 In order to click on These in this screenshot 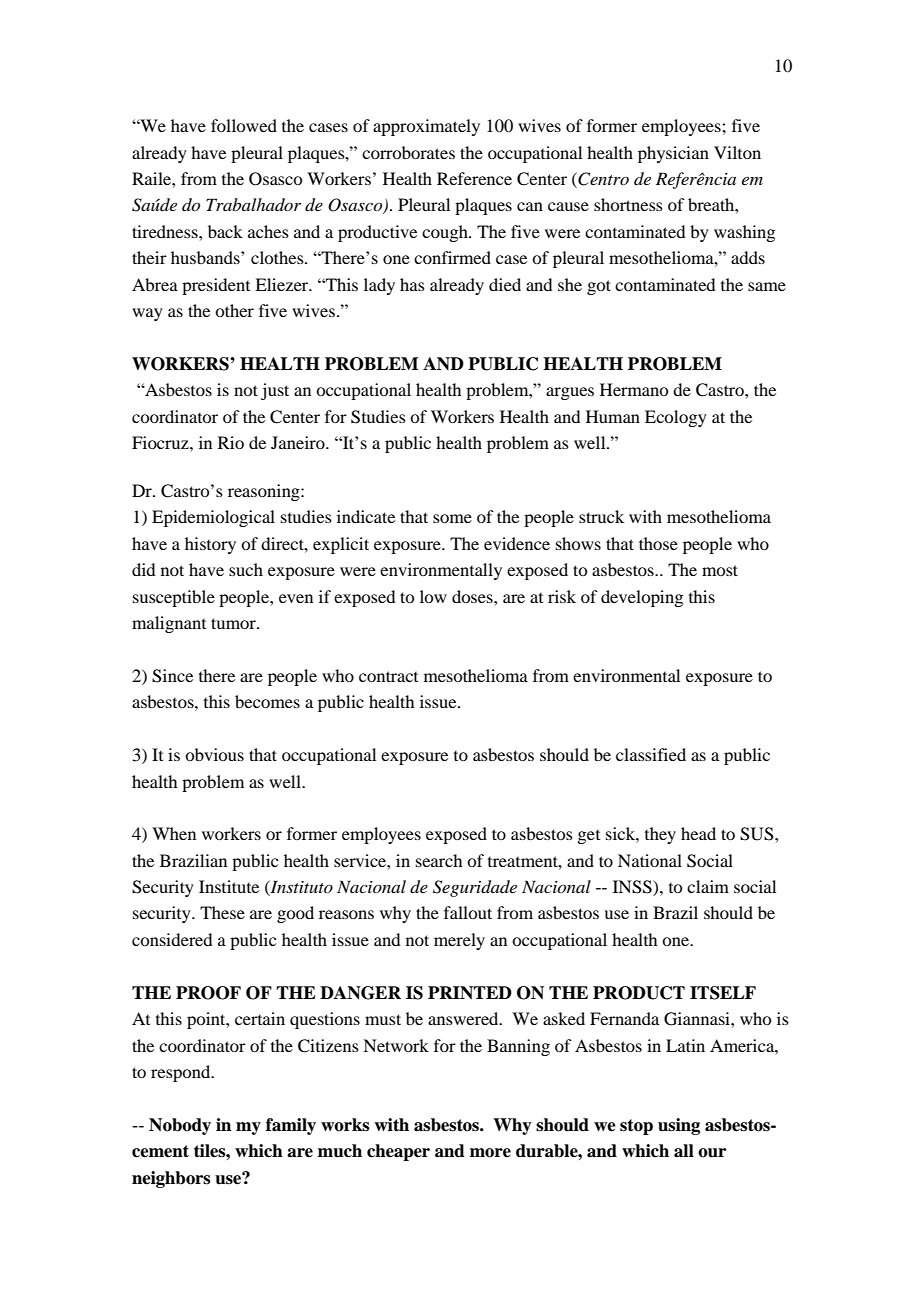, I will do `click(222, 912)`.
